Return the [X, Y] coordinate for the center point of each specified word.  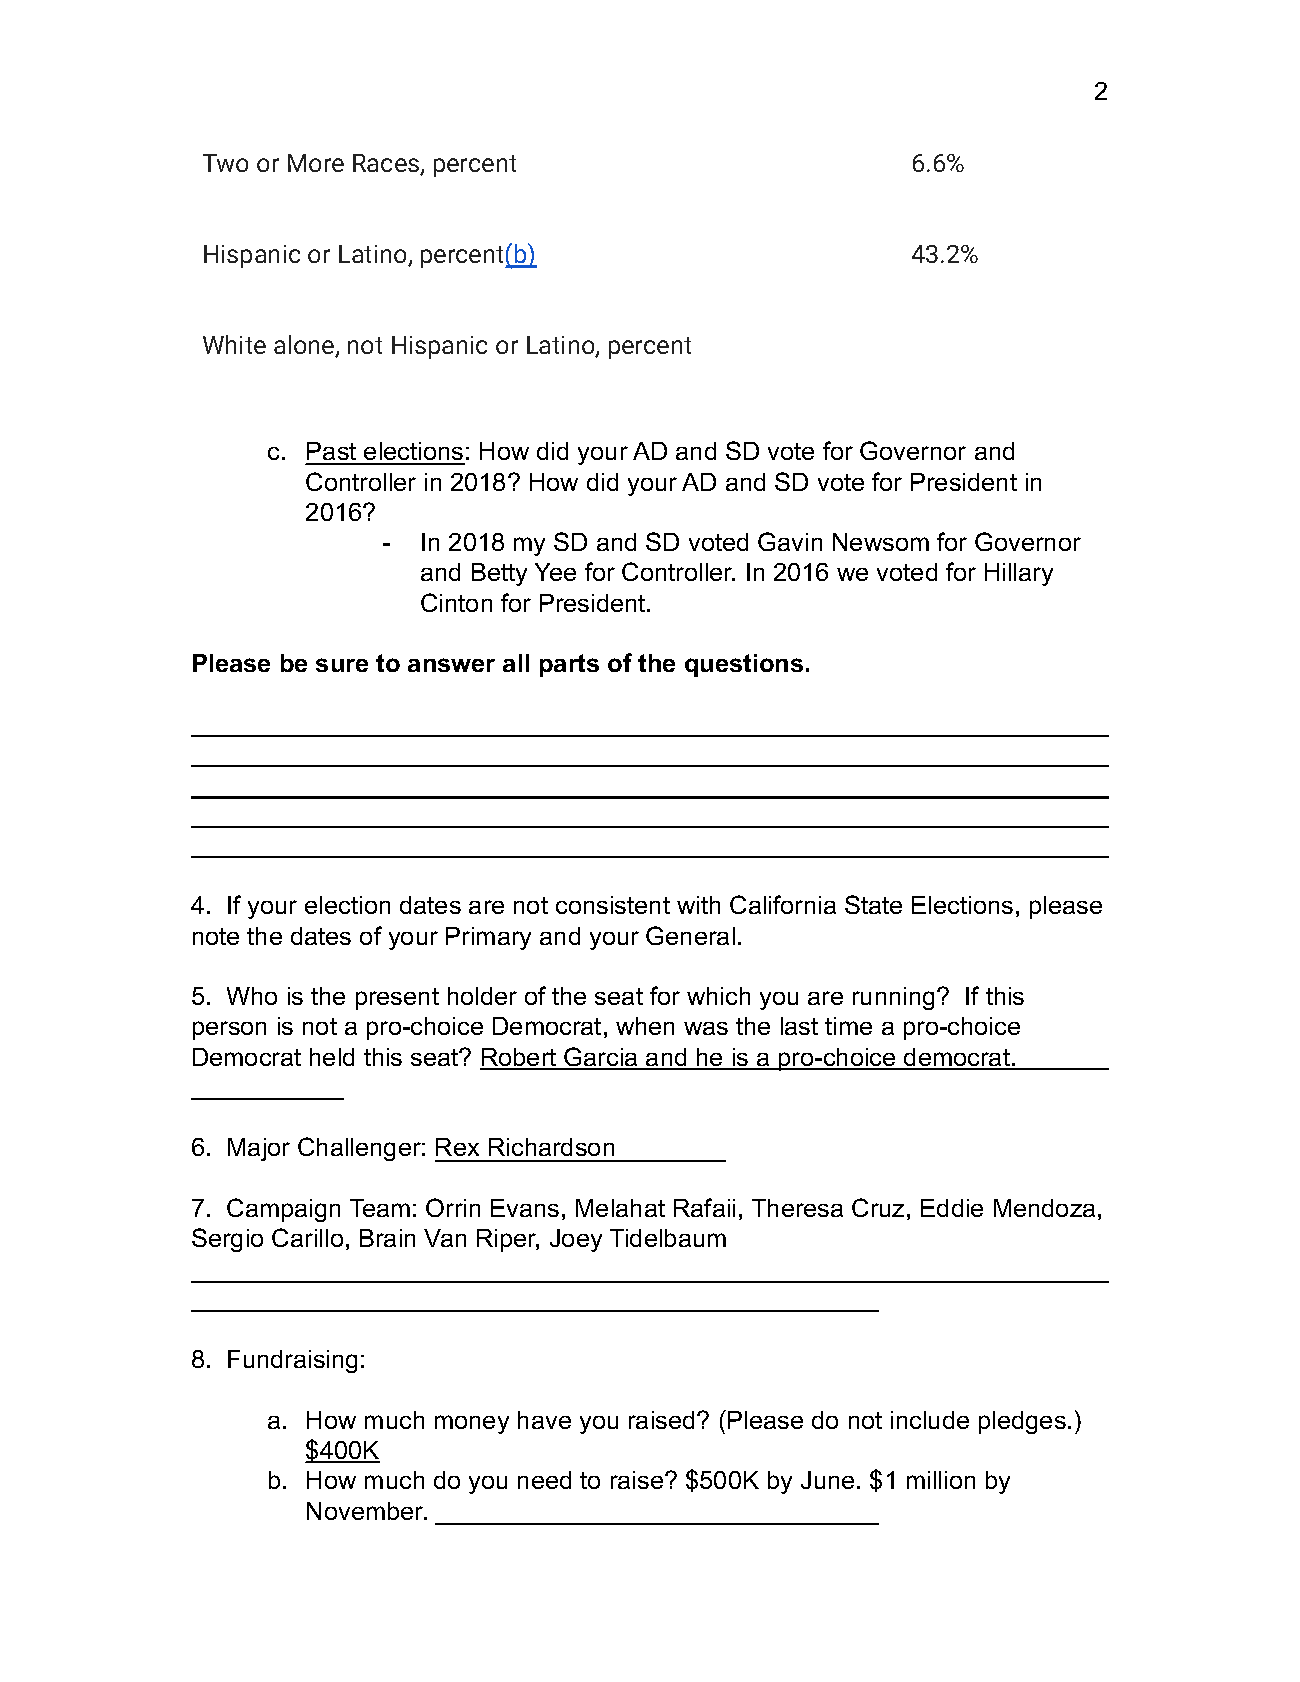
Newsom [881, 542]
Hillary [1019, 574]
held [332, 1057]
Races [387, 164]
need [544, 1480]
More [316, 163]
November [366, 1511]
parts [569, 665]
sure [342, 665]
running [893, 998]
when [645, 1026]
